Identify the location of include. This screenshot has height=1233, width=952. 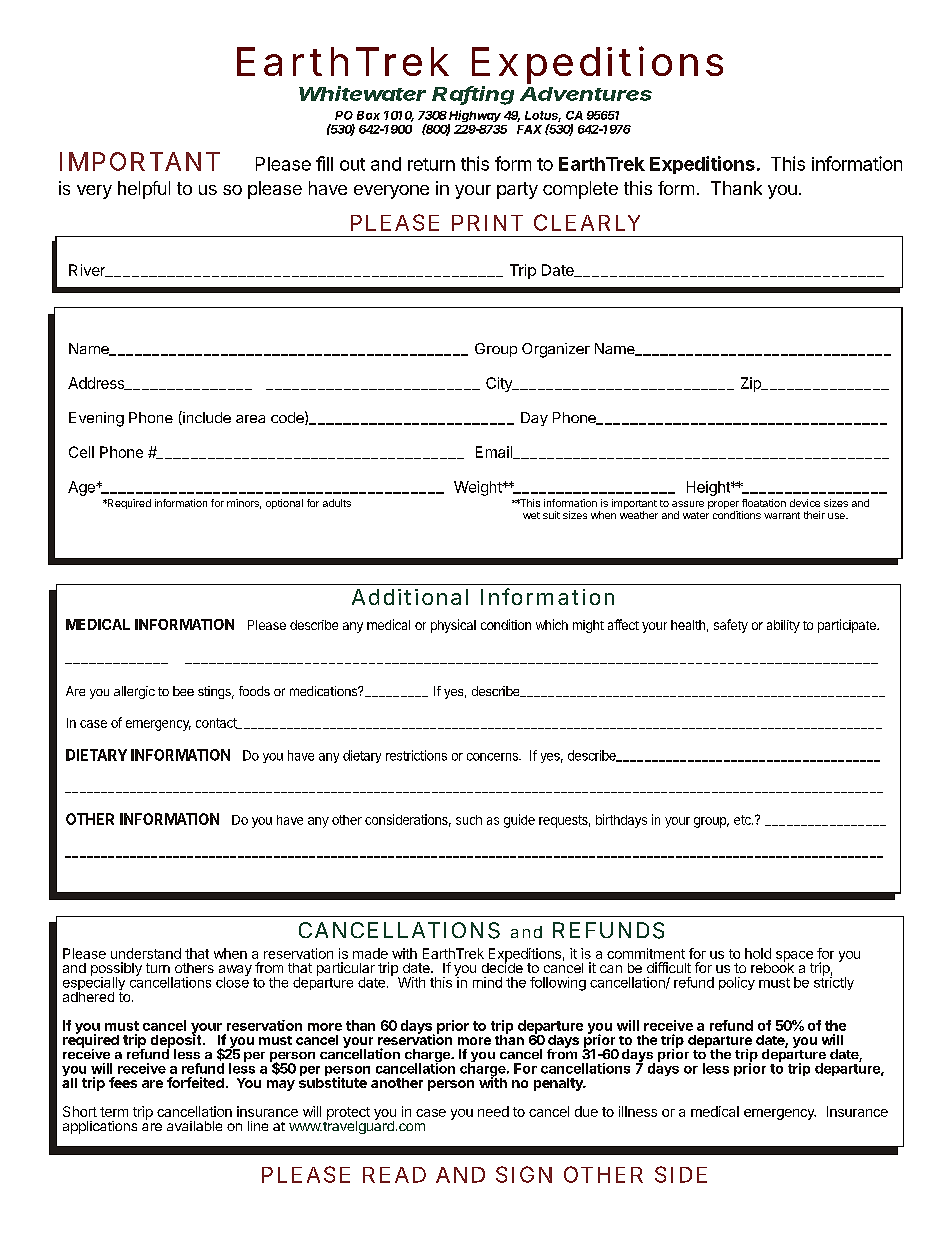
(206, 418).
